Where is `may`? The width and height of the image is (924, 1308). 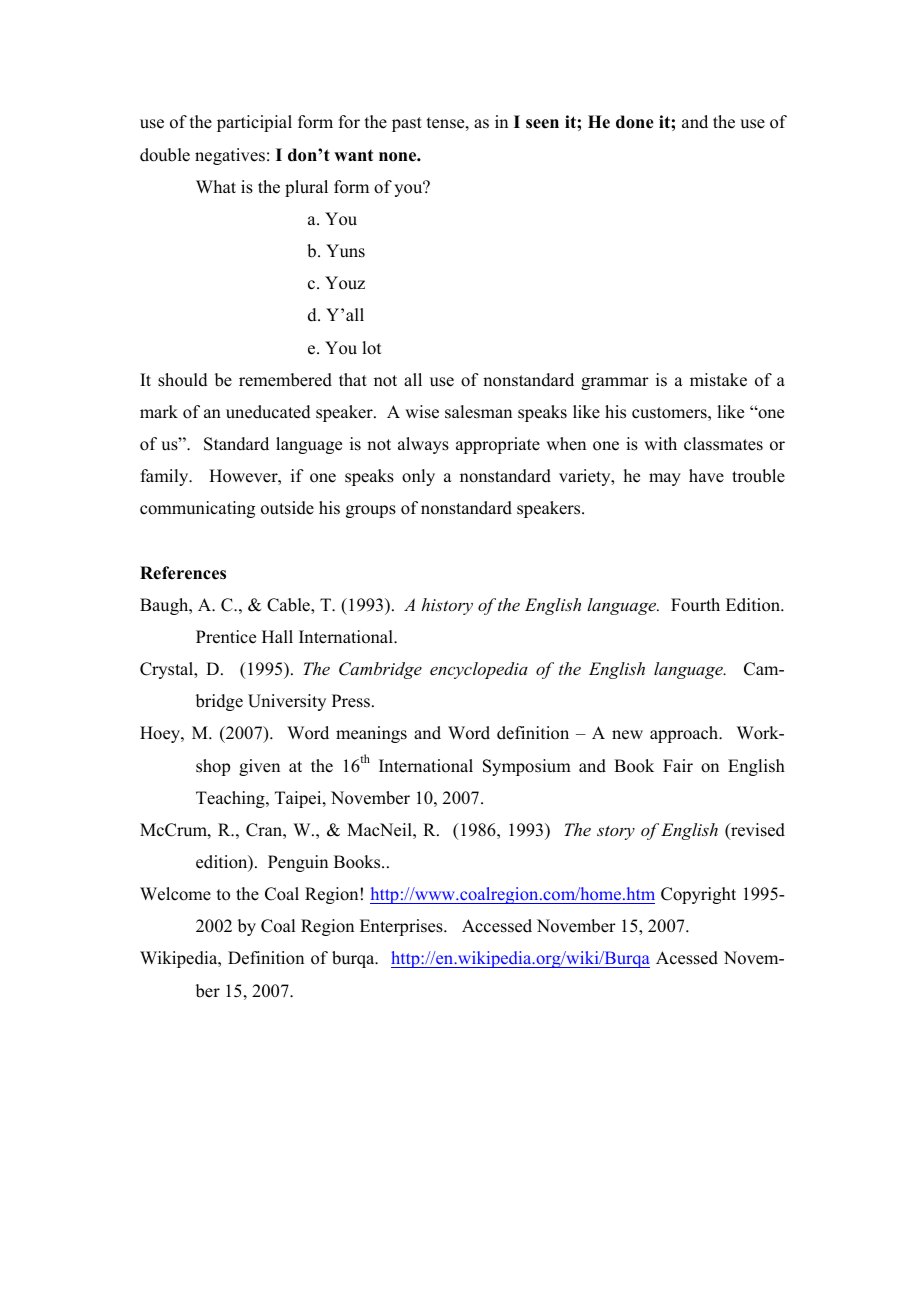
may is located at coordinates (665, 479).
